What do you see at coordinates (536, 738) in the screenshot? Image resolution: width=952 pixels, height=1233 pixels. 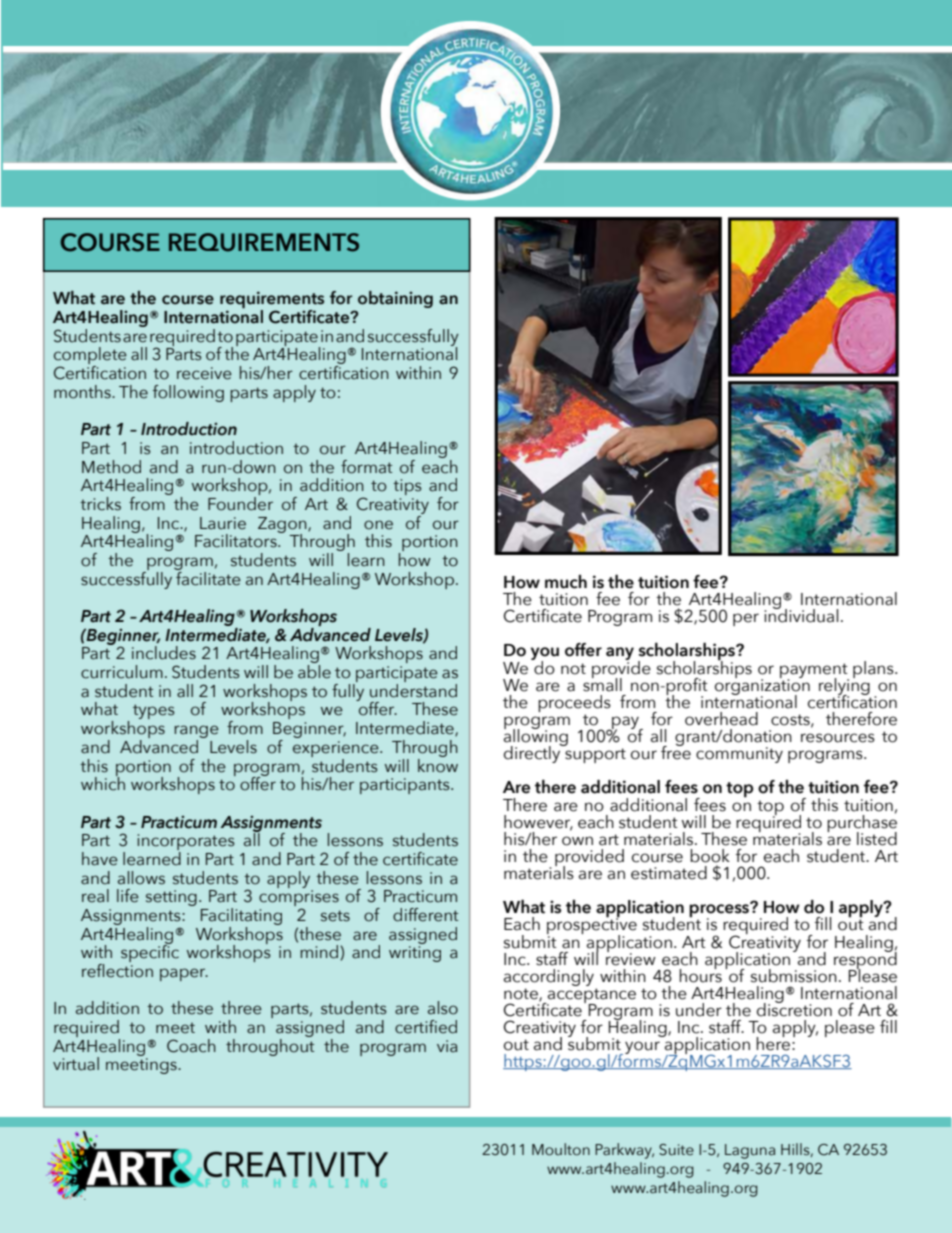 I see `allowing` at bounding box center [536, 738].
